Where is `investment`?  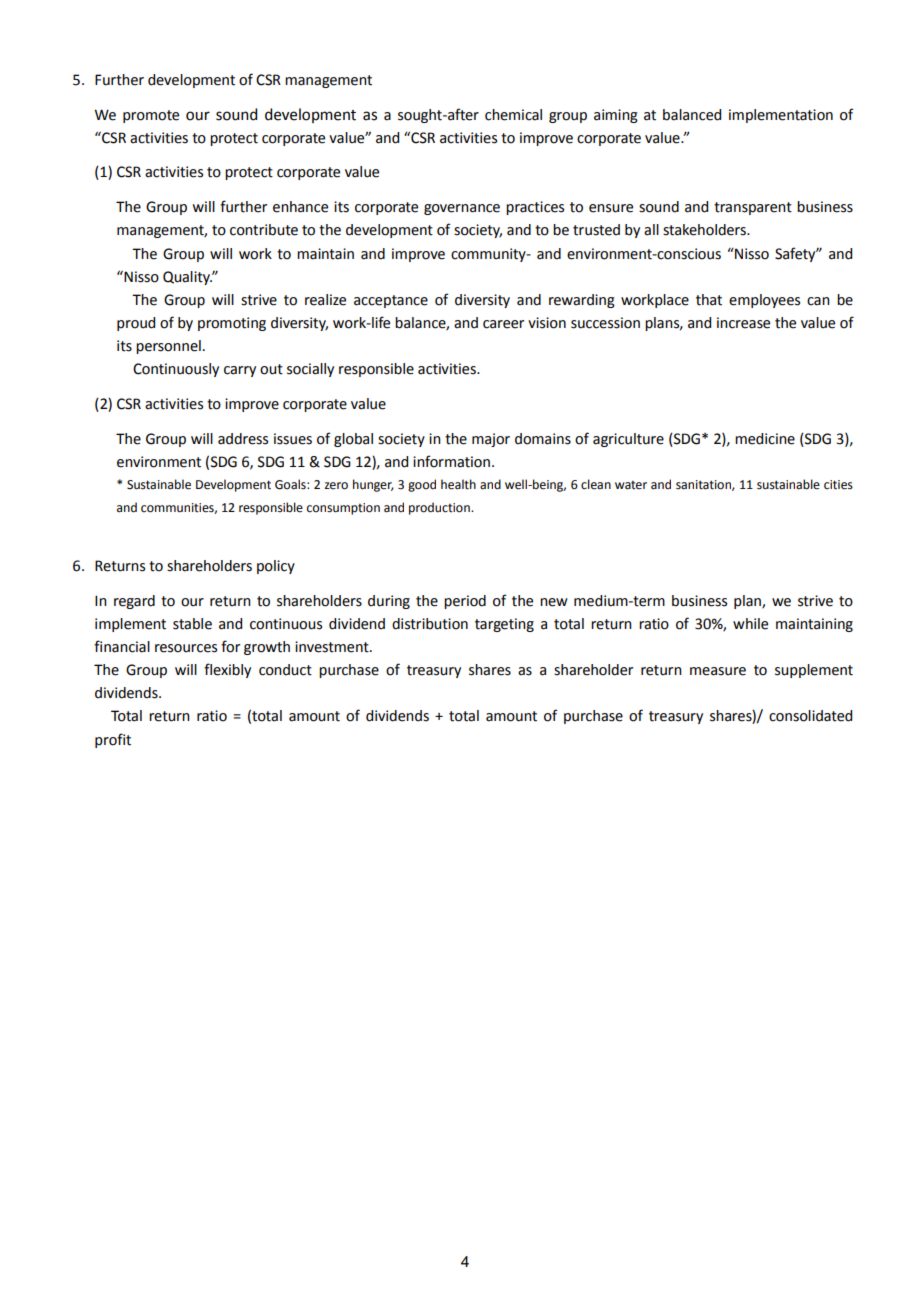 investment is located at coordinates (333, 647).
